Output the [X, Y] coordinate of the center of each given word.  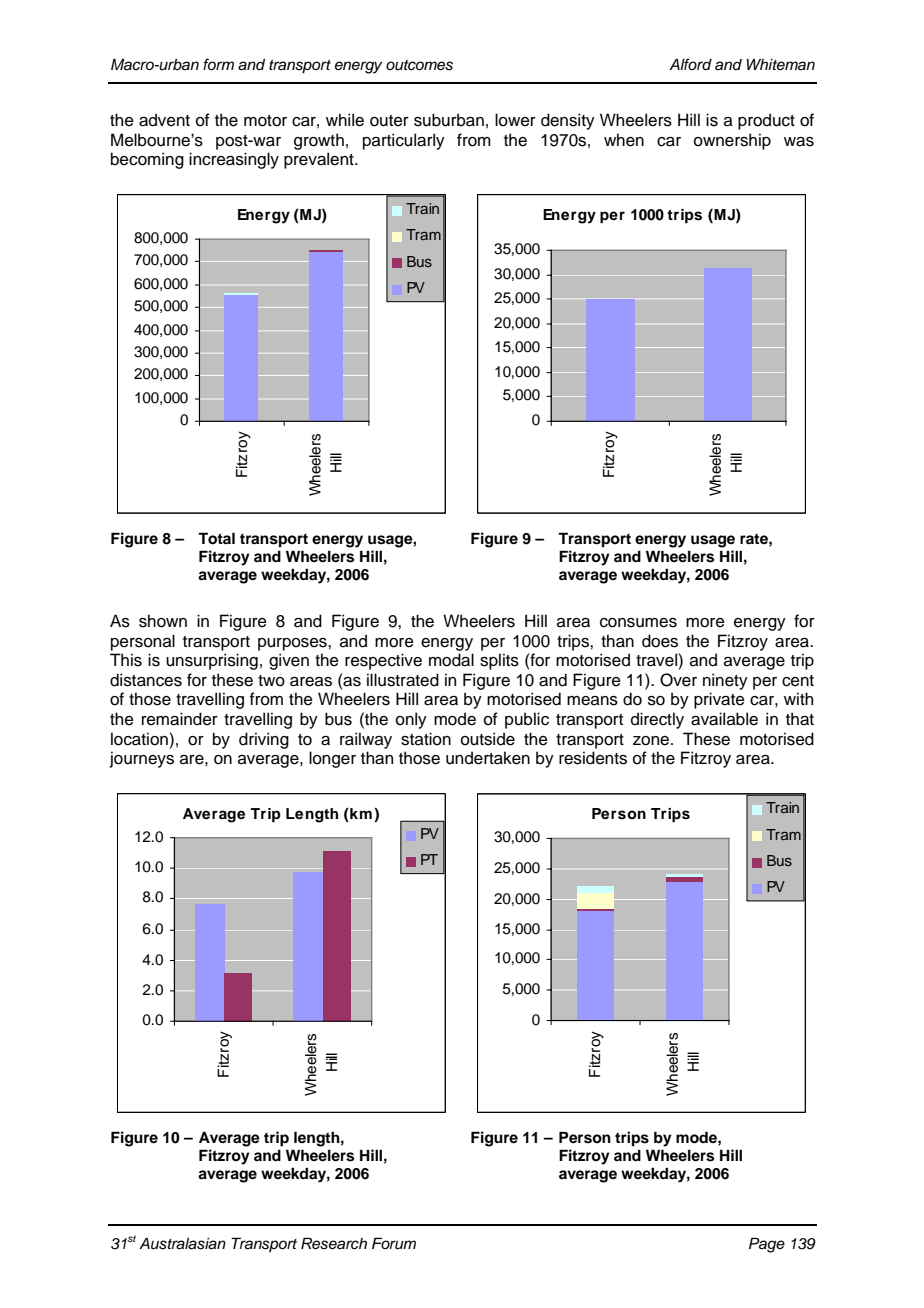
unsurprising [212, 661]
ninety [725, 681]
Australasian [182, 1244]
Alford [690, 64]
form [218, 64]
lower [515, 120]
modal [451, 660]
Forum [394, 1243]
